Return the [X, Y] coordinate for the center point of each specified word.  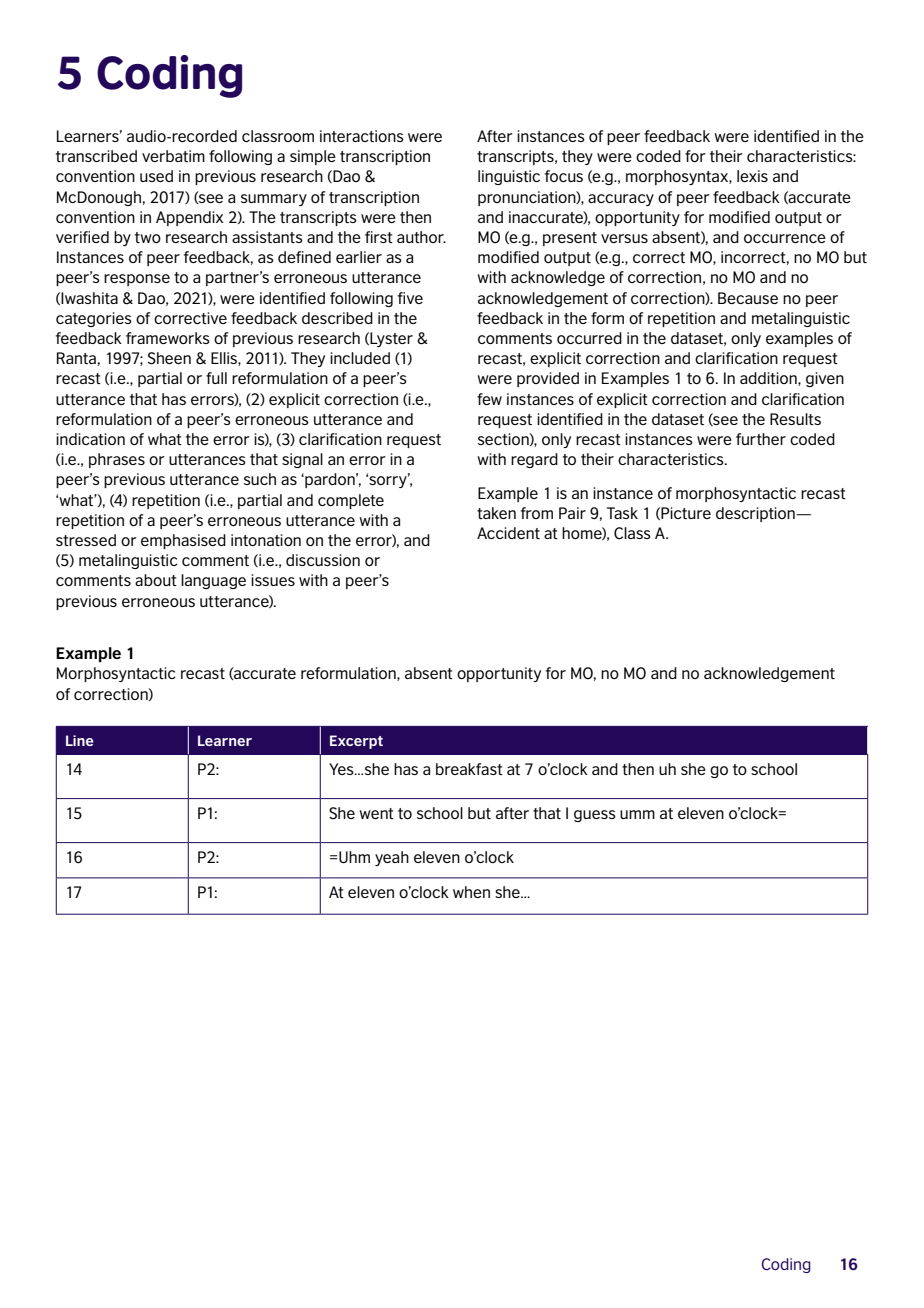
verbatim [173, 156]
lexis [752, 176]
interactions [362, 136]
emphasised [183, 541]
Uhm [353, 857]
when [471, 892]
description [756, 514]
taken [496, 513]
